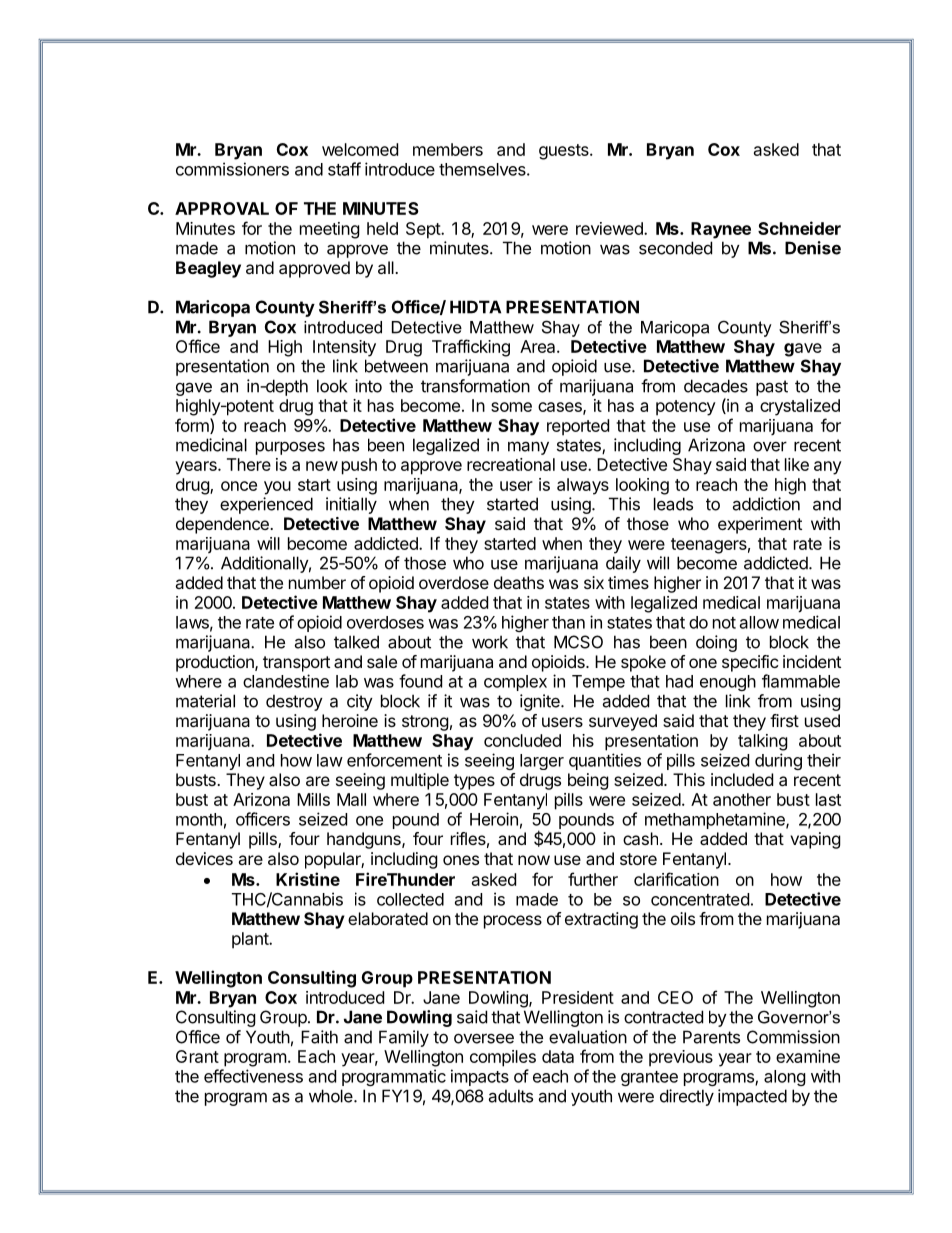 This page has width=952, height=1233. Describe the element at coordinates (313, 799) in the page. I see `Mills` at that location.
